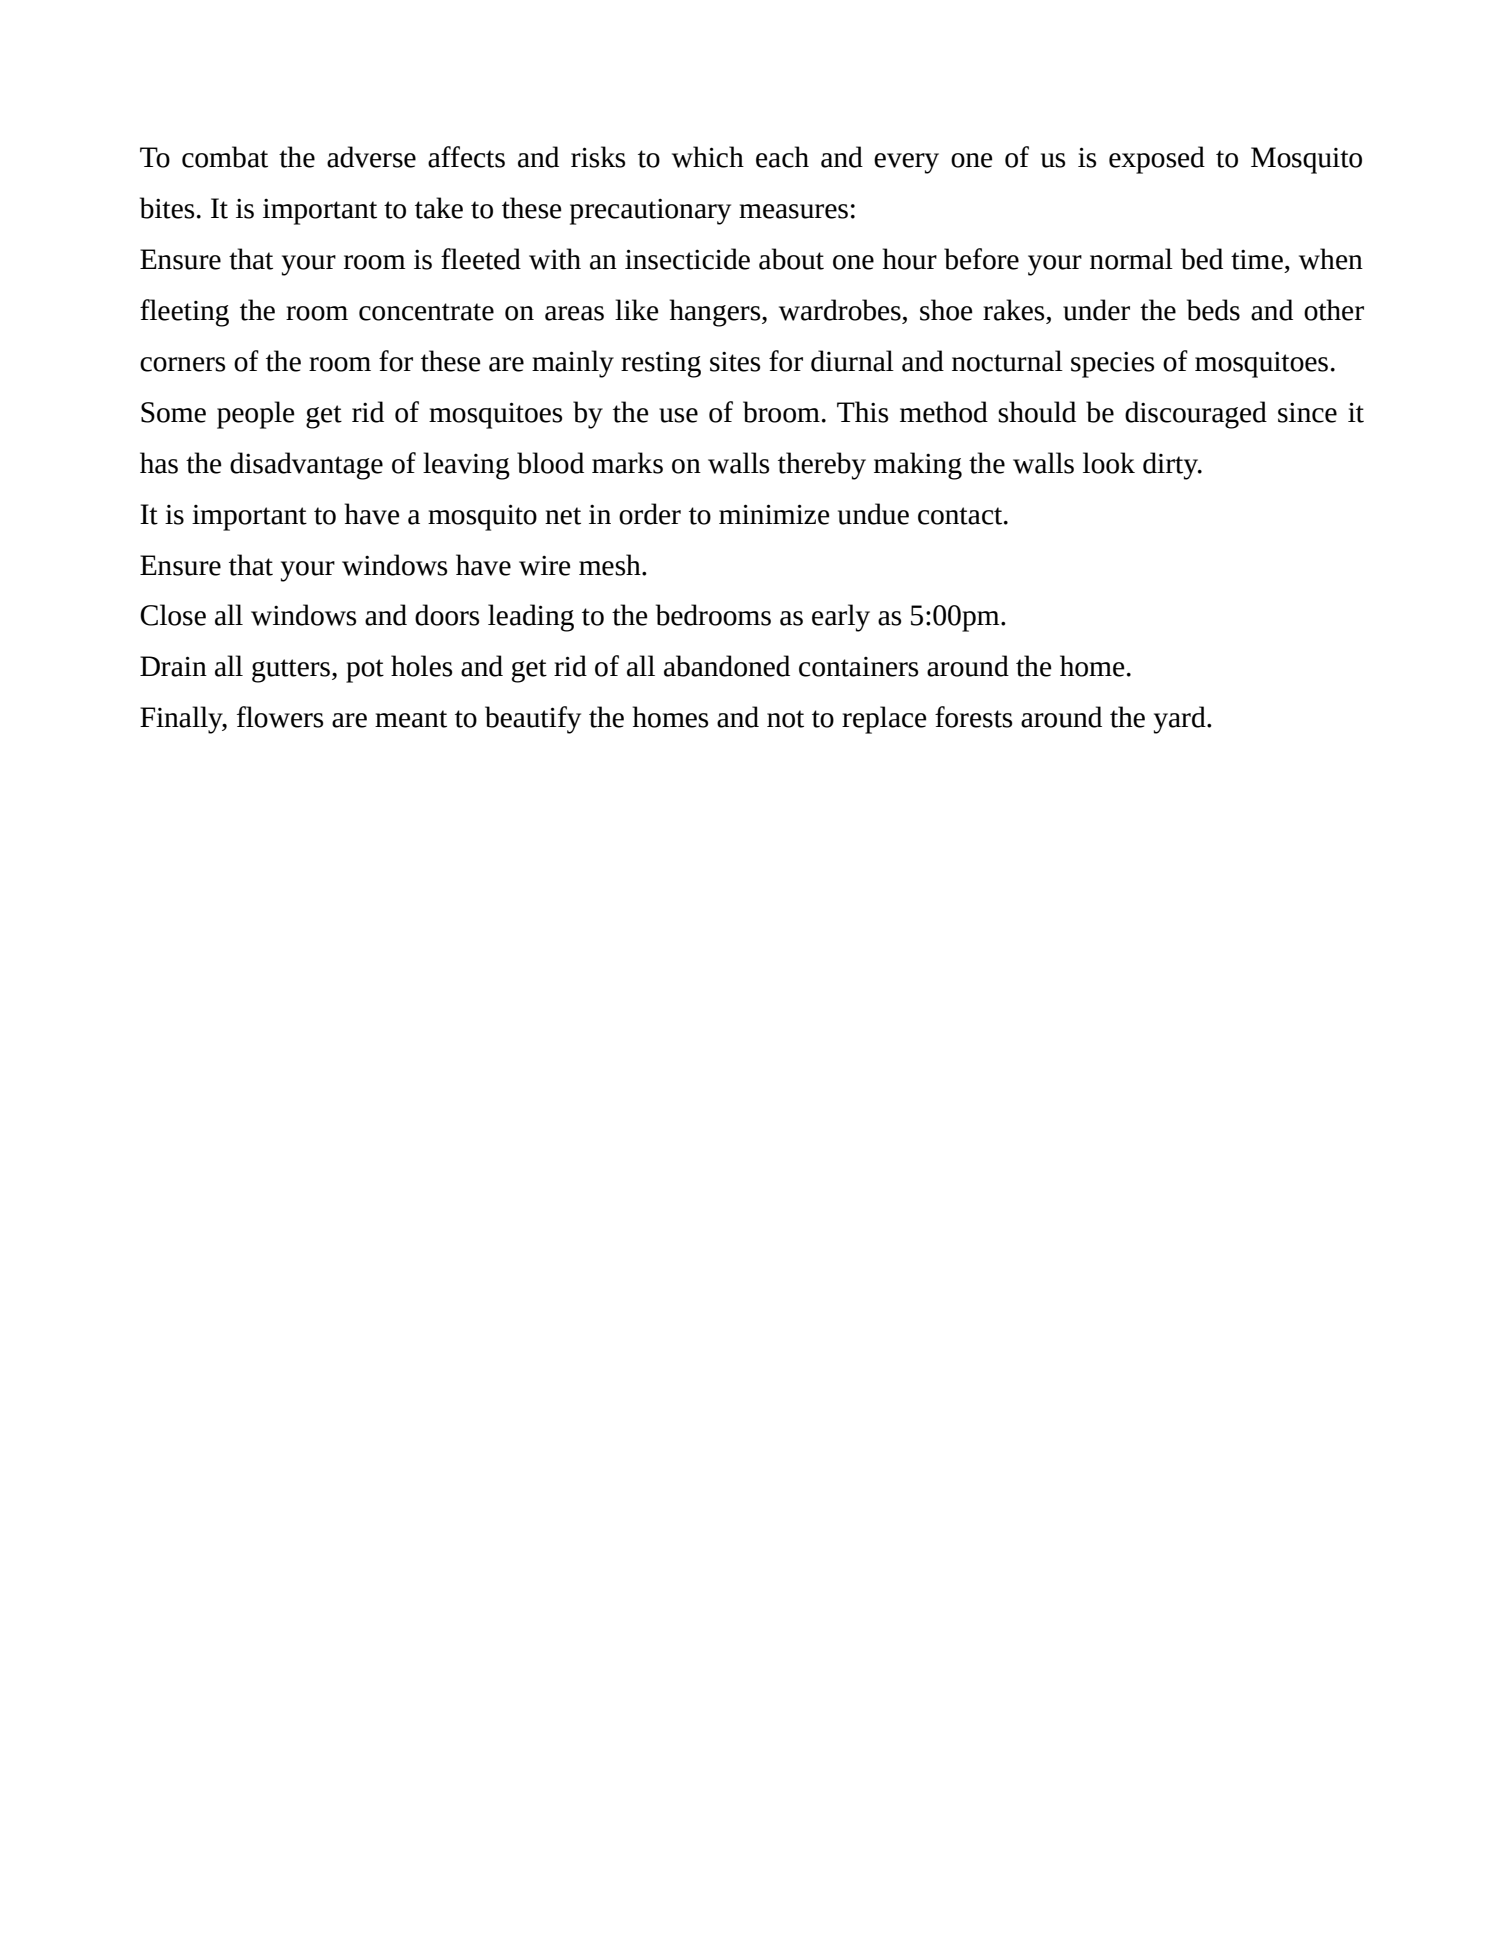 The width and height of the screenshot is (1505, 1948). What do you see at coordinates (184, 313) in the screenshot?
I see `fleeting` at bounding box center [184, 313].
